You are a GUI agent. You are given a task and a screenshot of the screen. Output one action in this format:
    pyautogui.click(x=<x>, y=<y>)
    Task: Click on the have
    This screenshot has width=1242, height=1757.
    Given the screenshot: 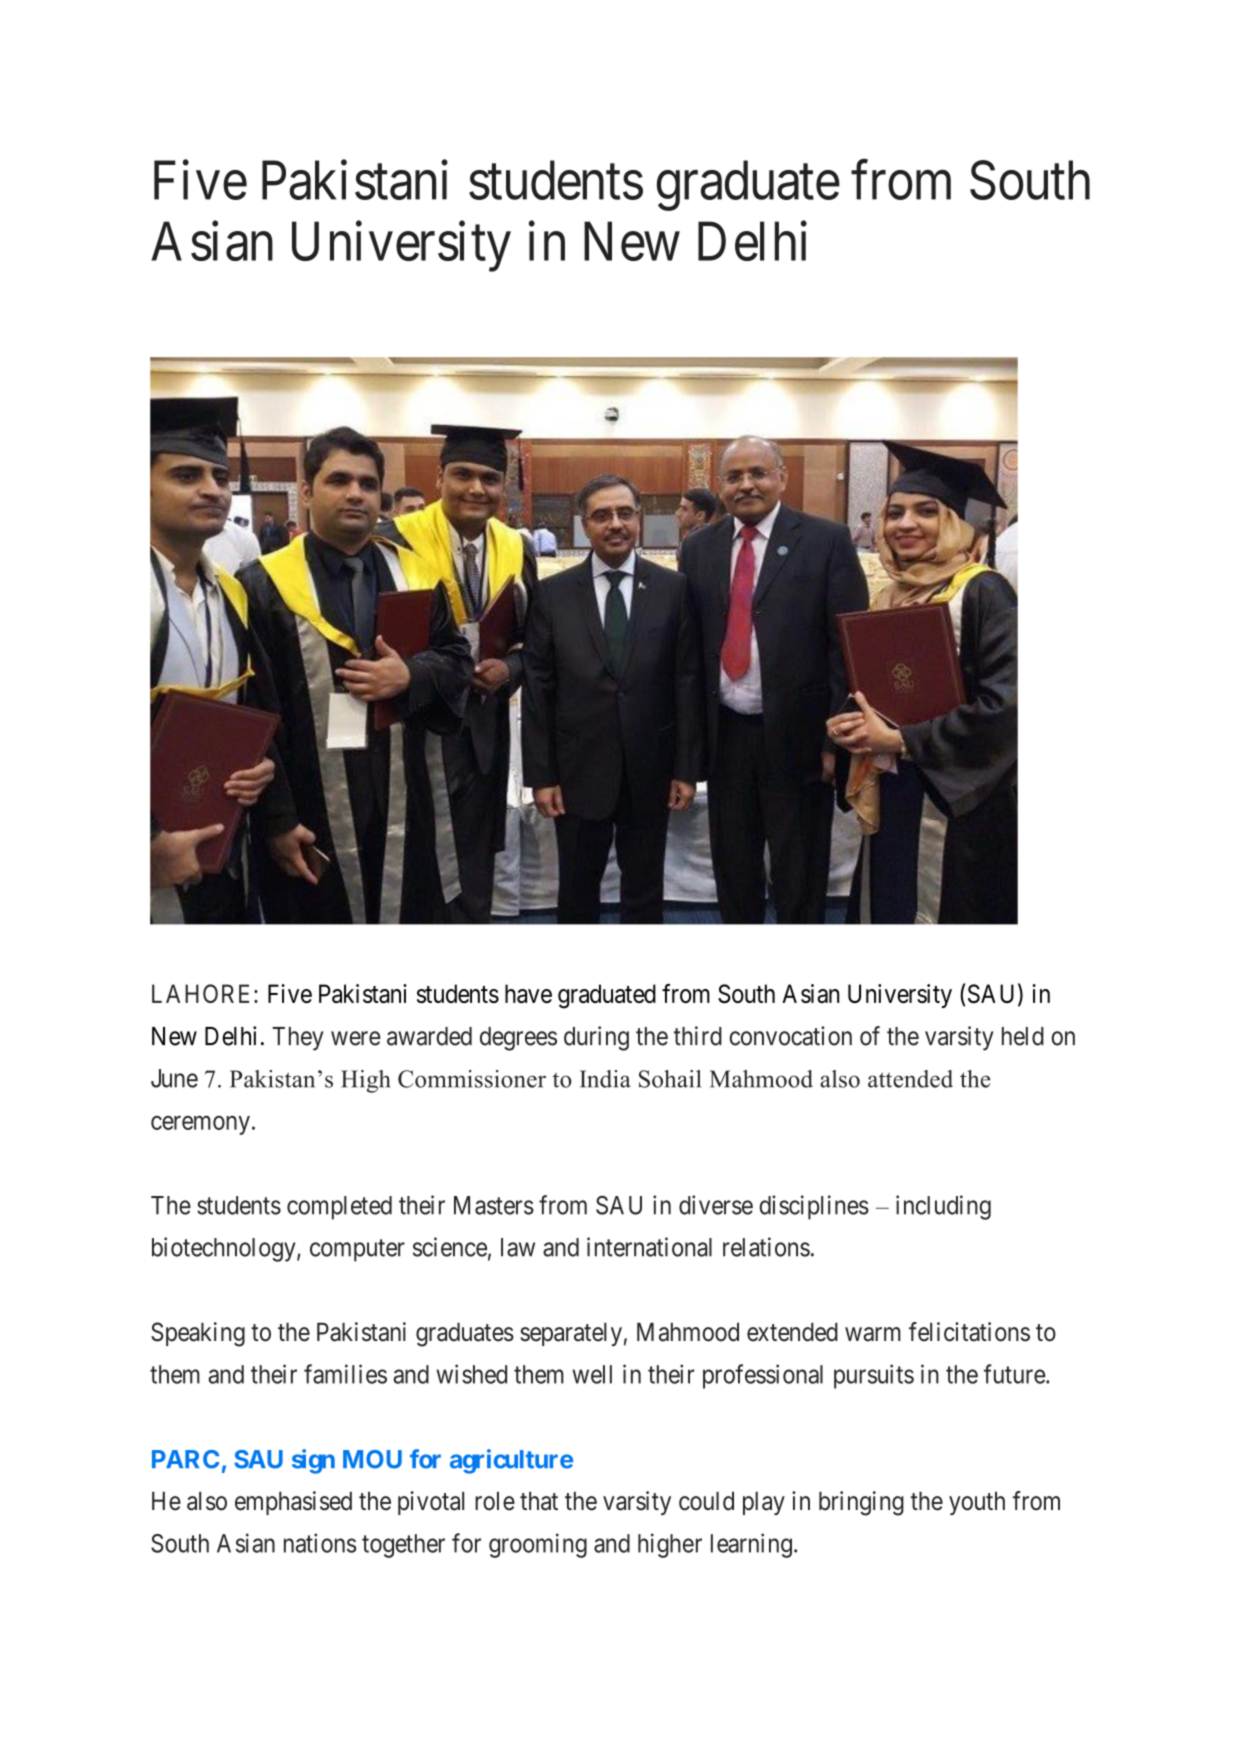 What is the action you would take?
    pyautogui.click(x=528, y=993)
